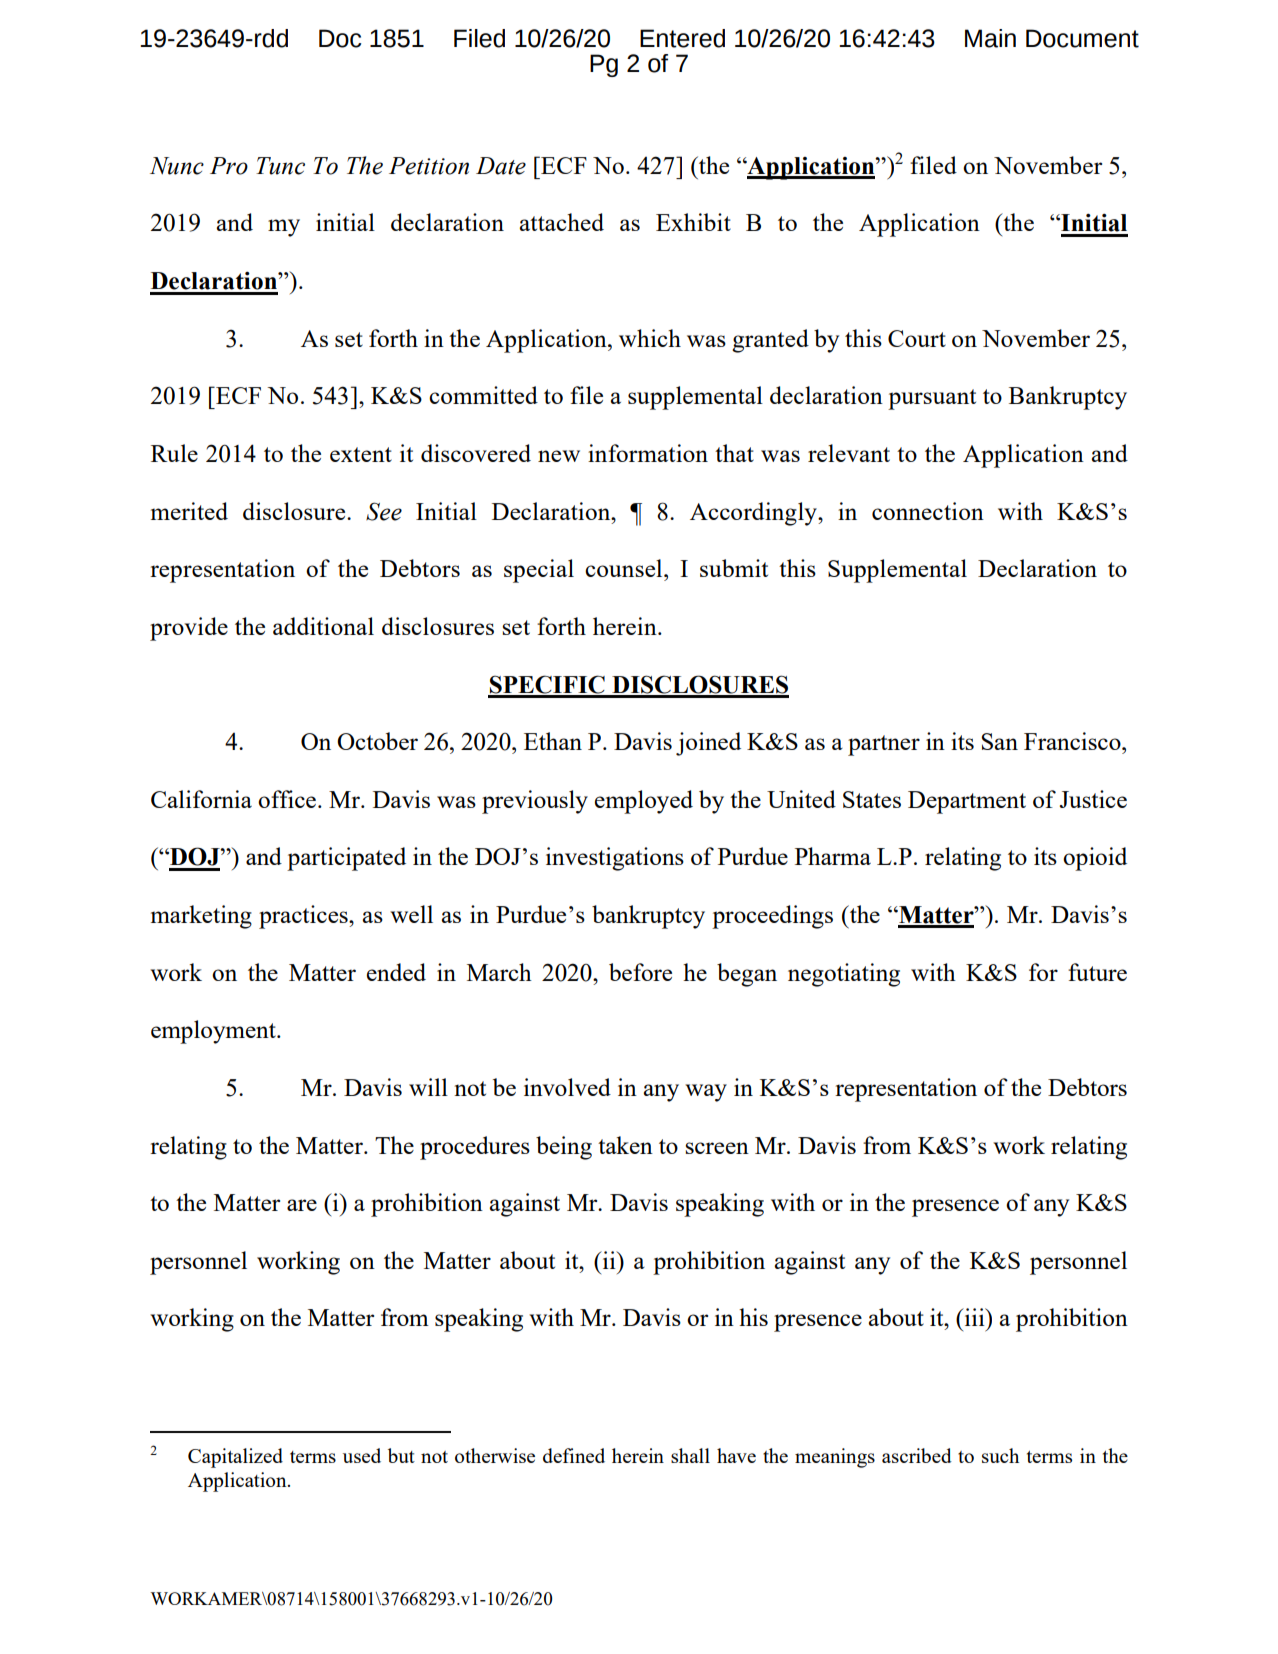  I want to click on Nunc, so click(177, 166).
